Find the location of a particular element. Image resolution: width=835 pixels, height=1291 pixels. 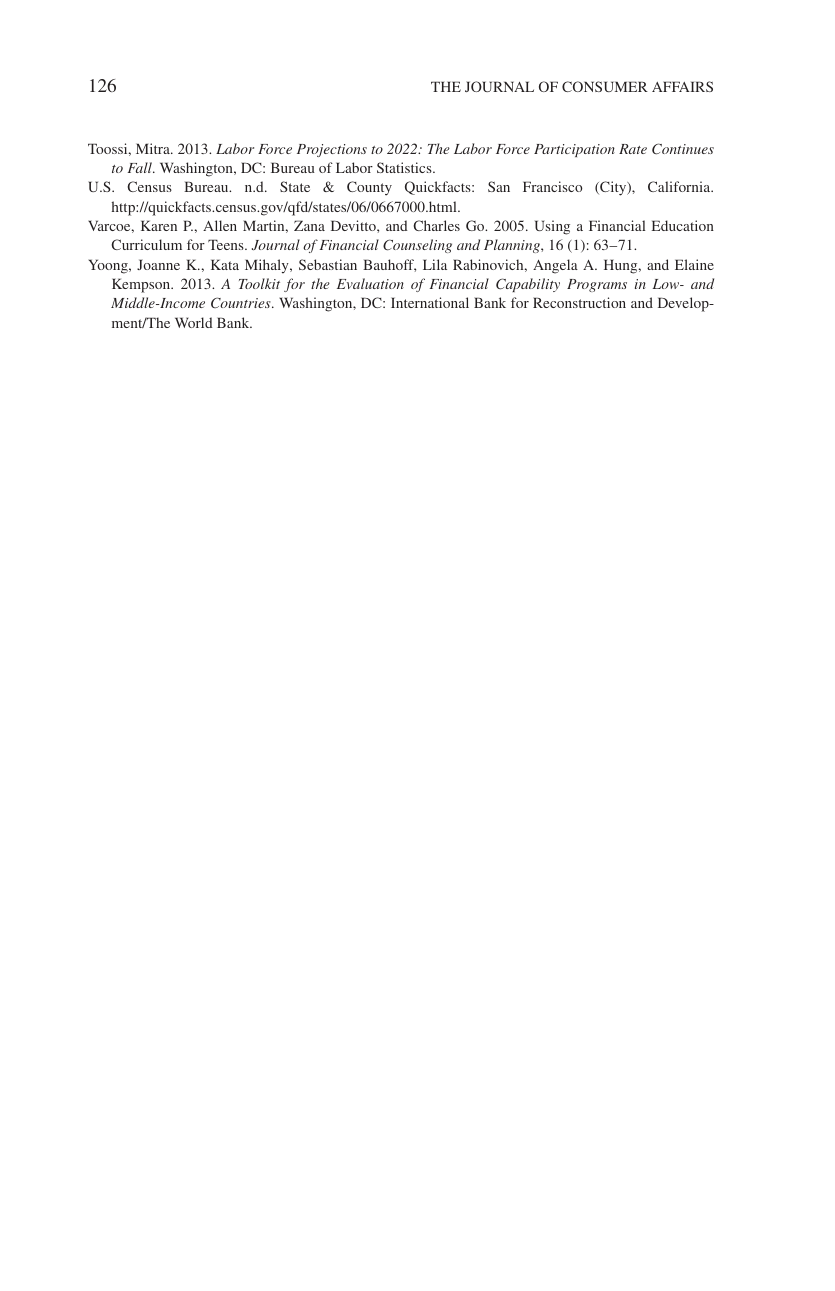

Statistics is located at coordinates (405, 167).
